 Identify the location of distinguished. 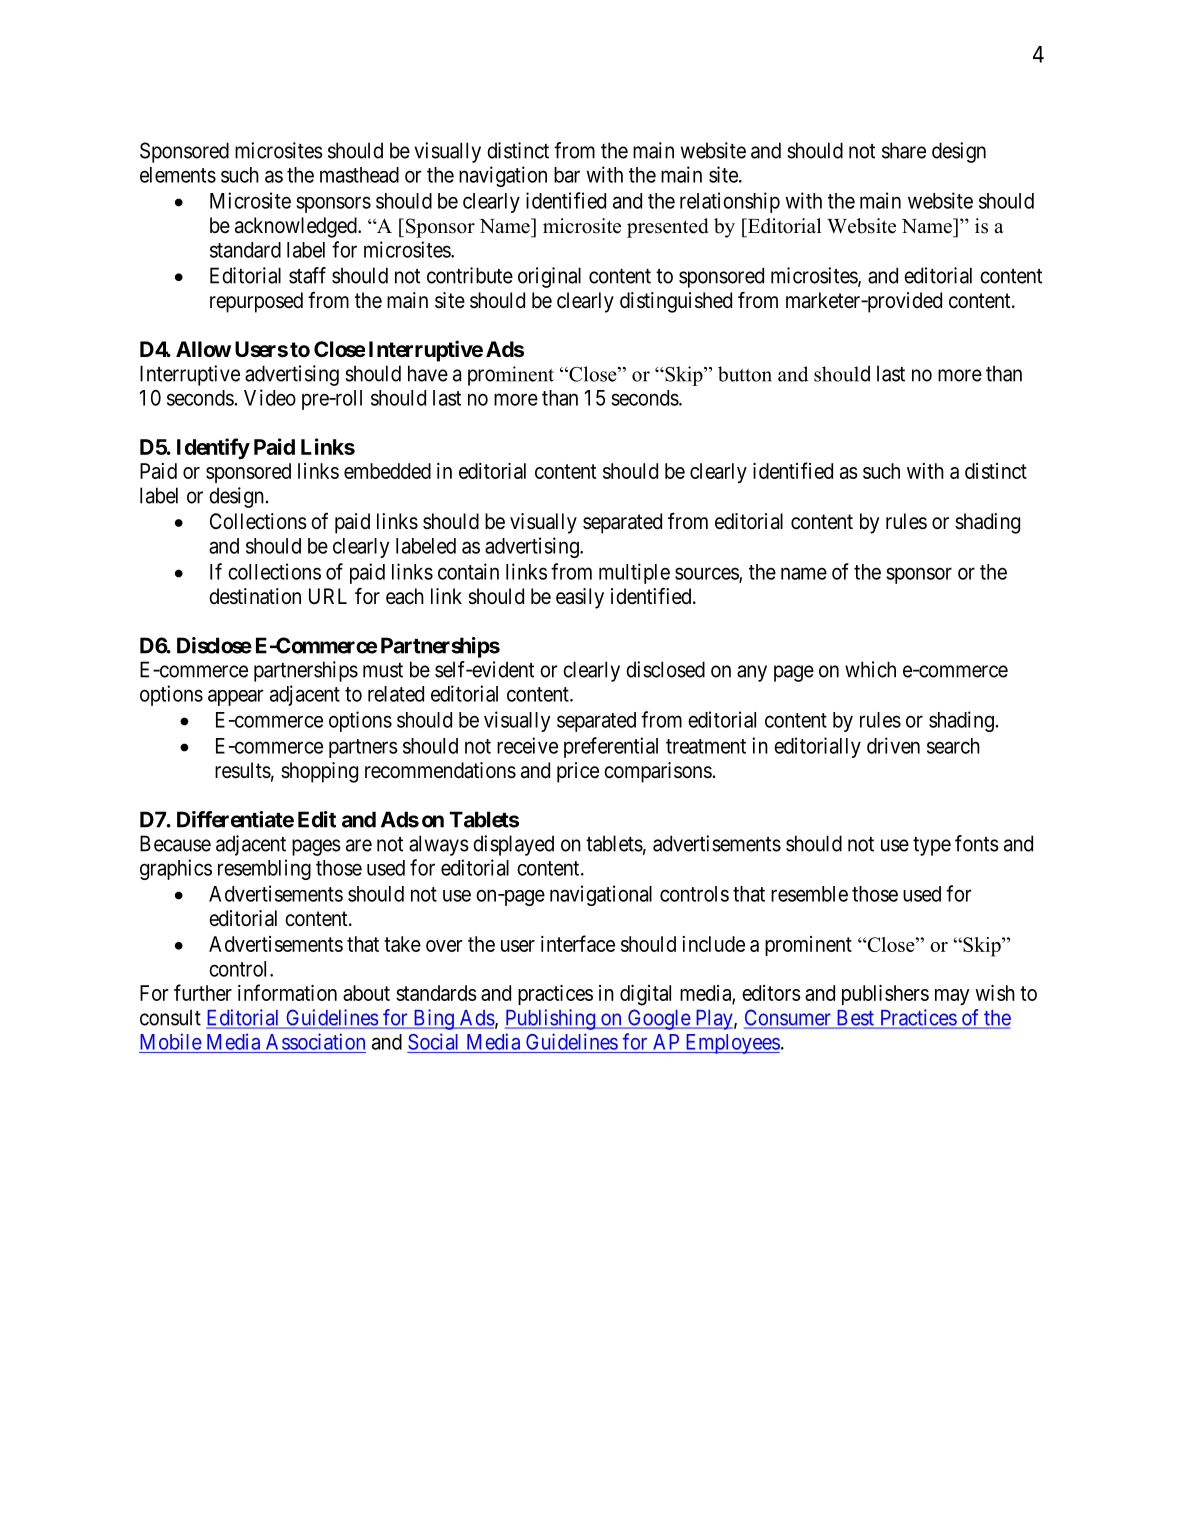
(676, 302).
